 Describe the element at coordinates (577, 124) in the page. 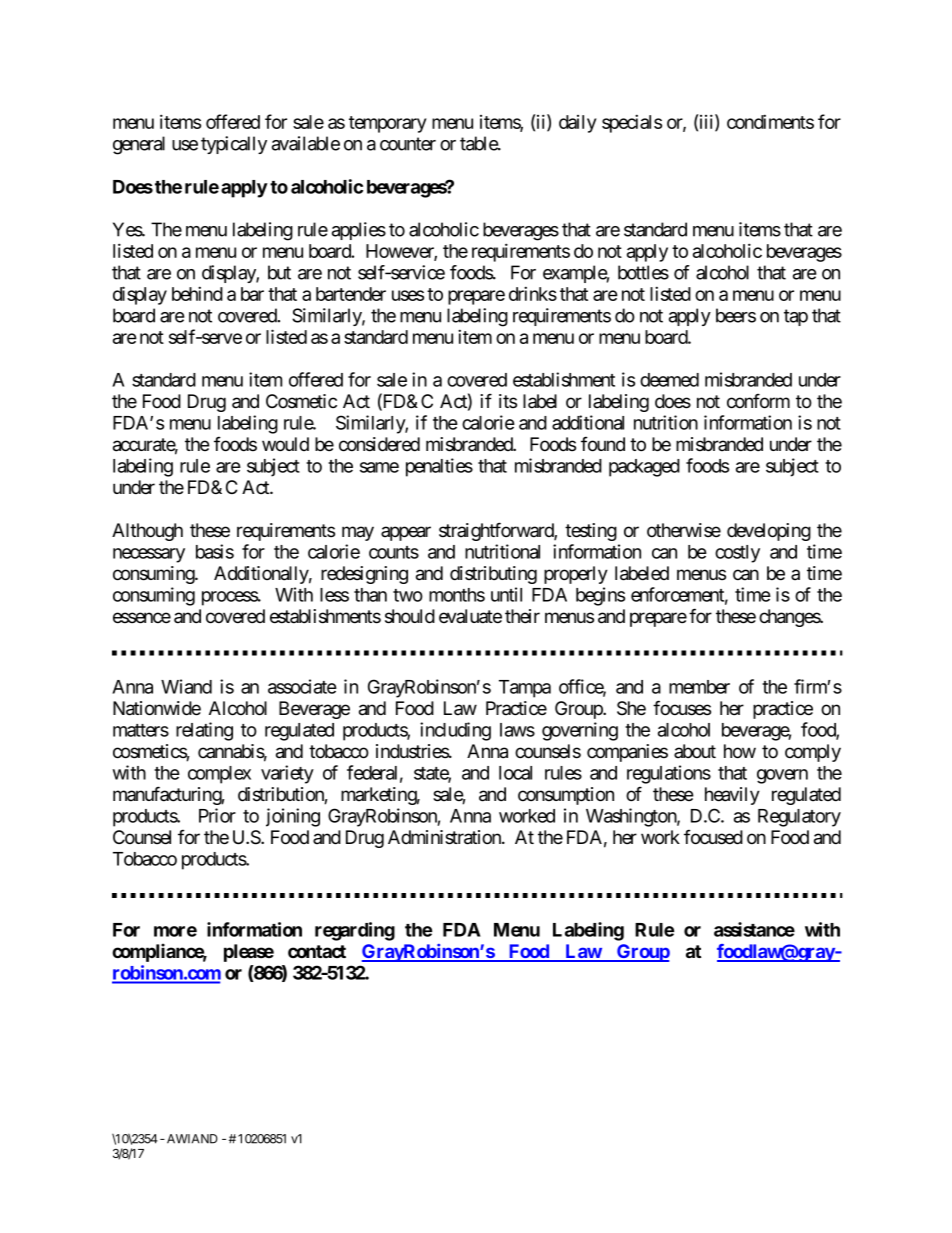

I see `daily` at that location.
